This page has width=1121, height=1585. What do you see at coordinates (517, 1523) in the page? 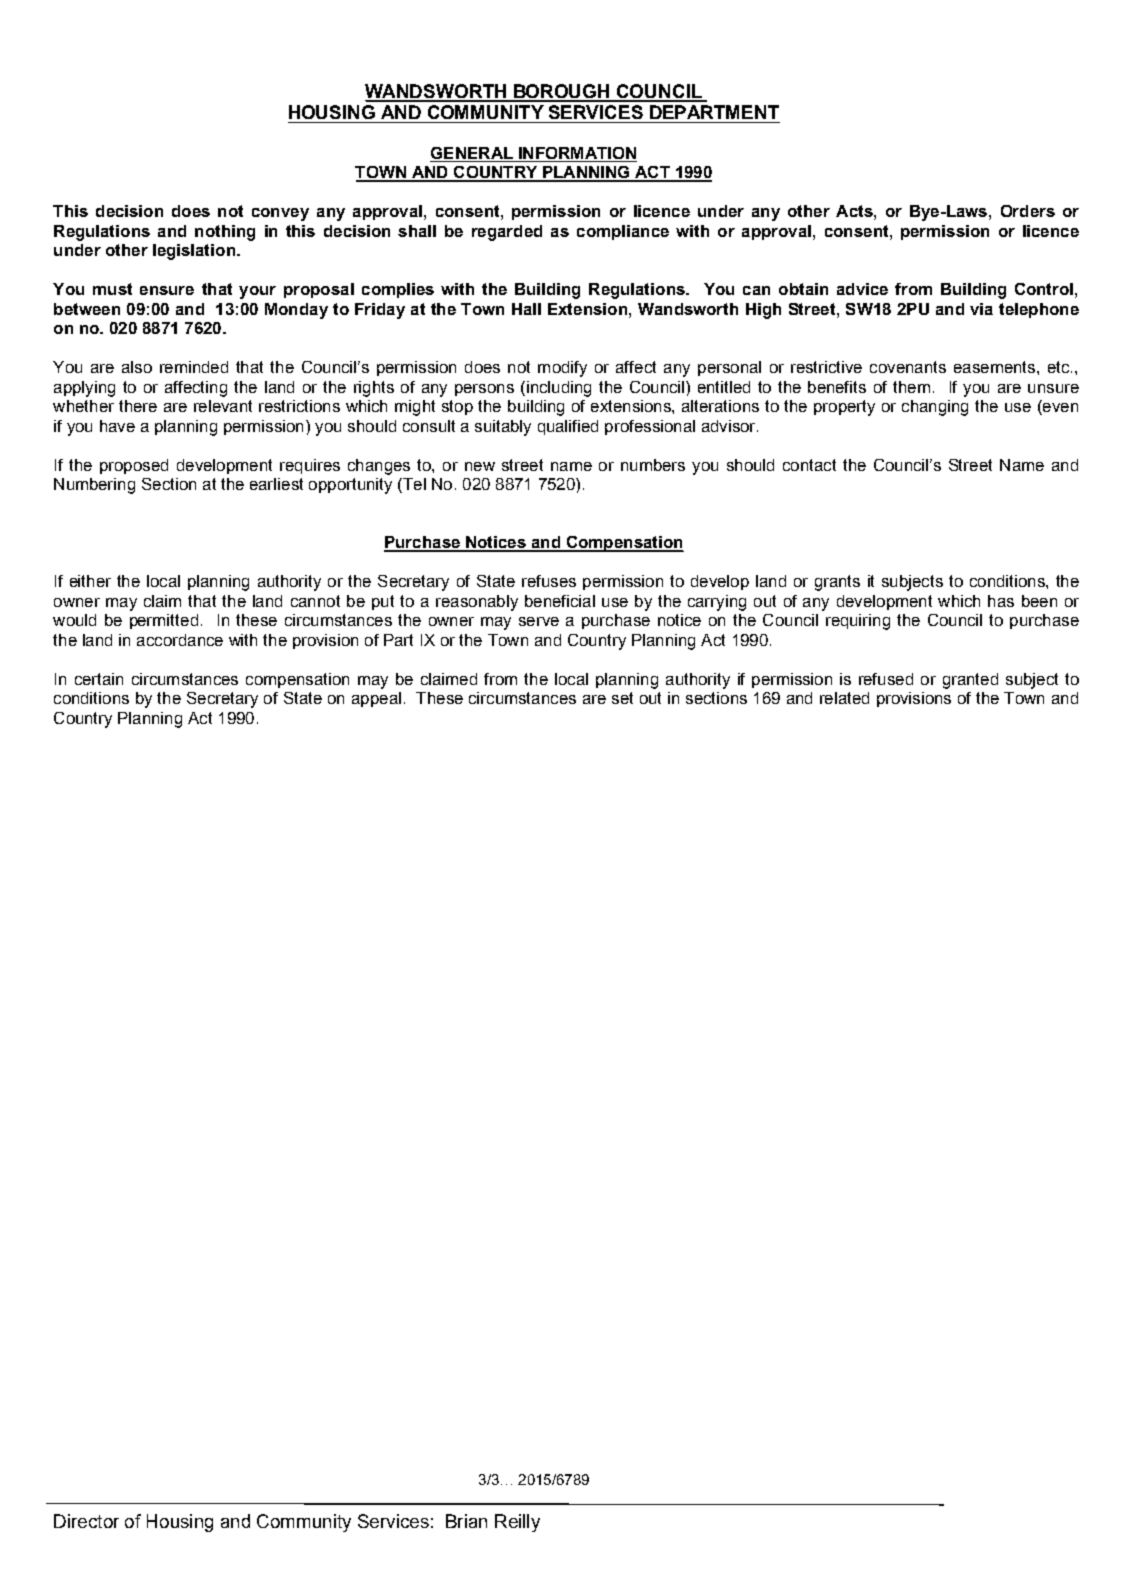
I see `Reilly` at bounding box center [517, 1523].
